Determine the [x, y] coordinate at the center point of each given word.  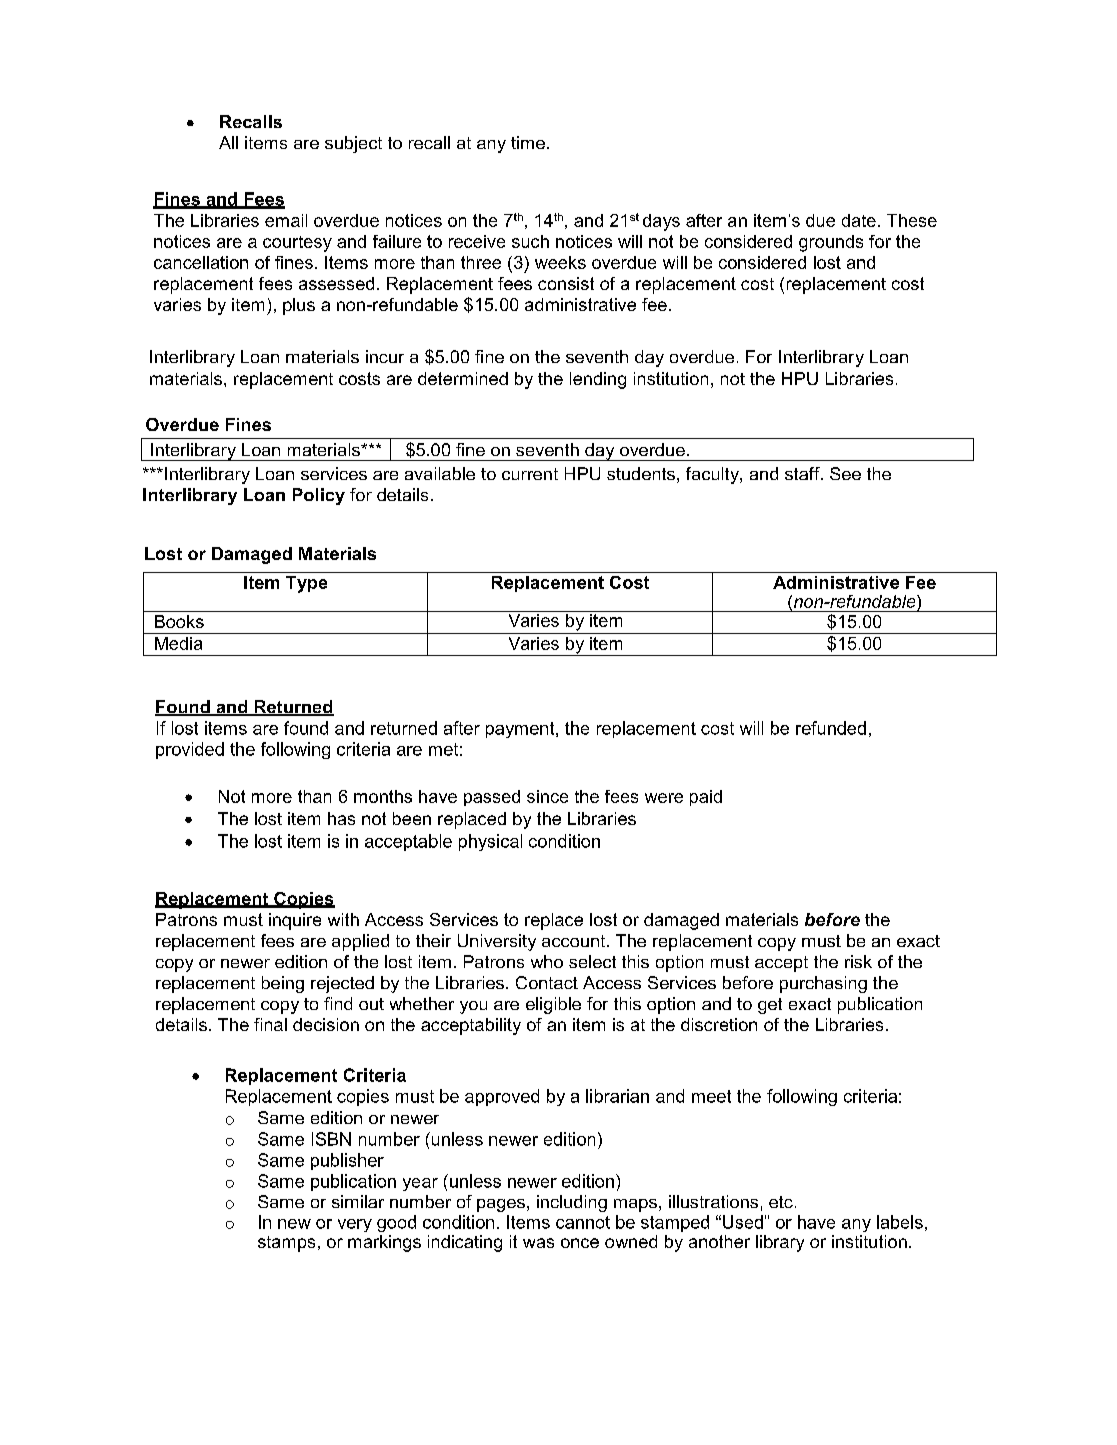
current [530, 474]
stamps [286, 1244]
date [859, 220]
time [528, 142]
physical [490, 842]
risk [858, 961]
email [286, 220]
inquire [295, 921]
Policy [319, 496]
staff [803, 473]
